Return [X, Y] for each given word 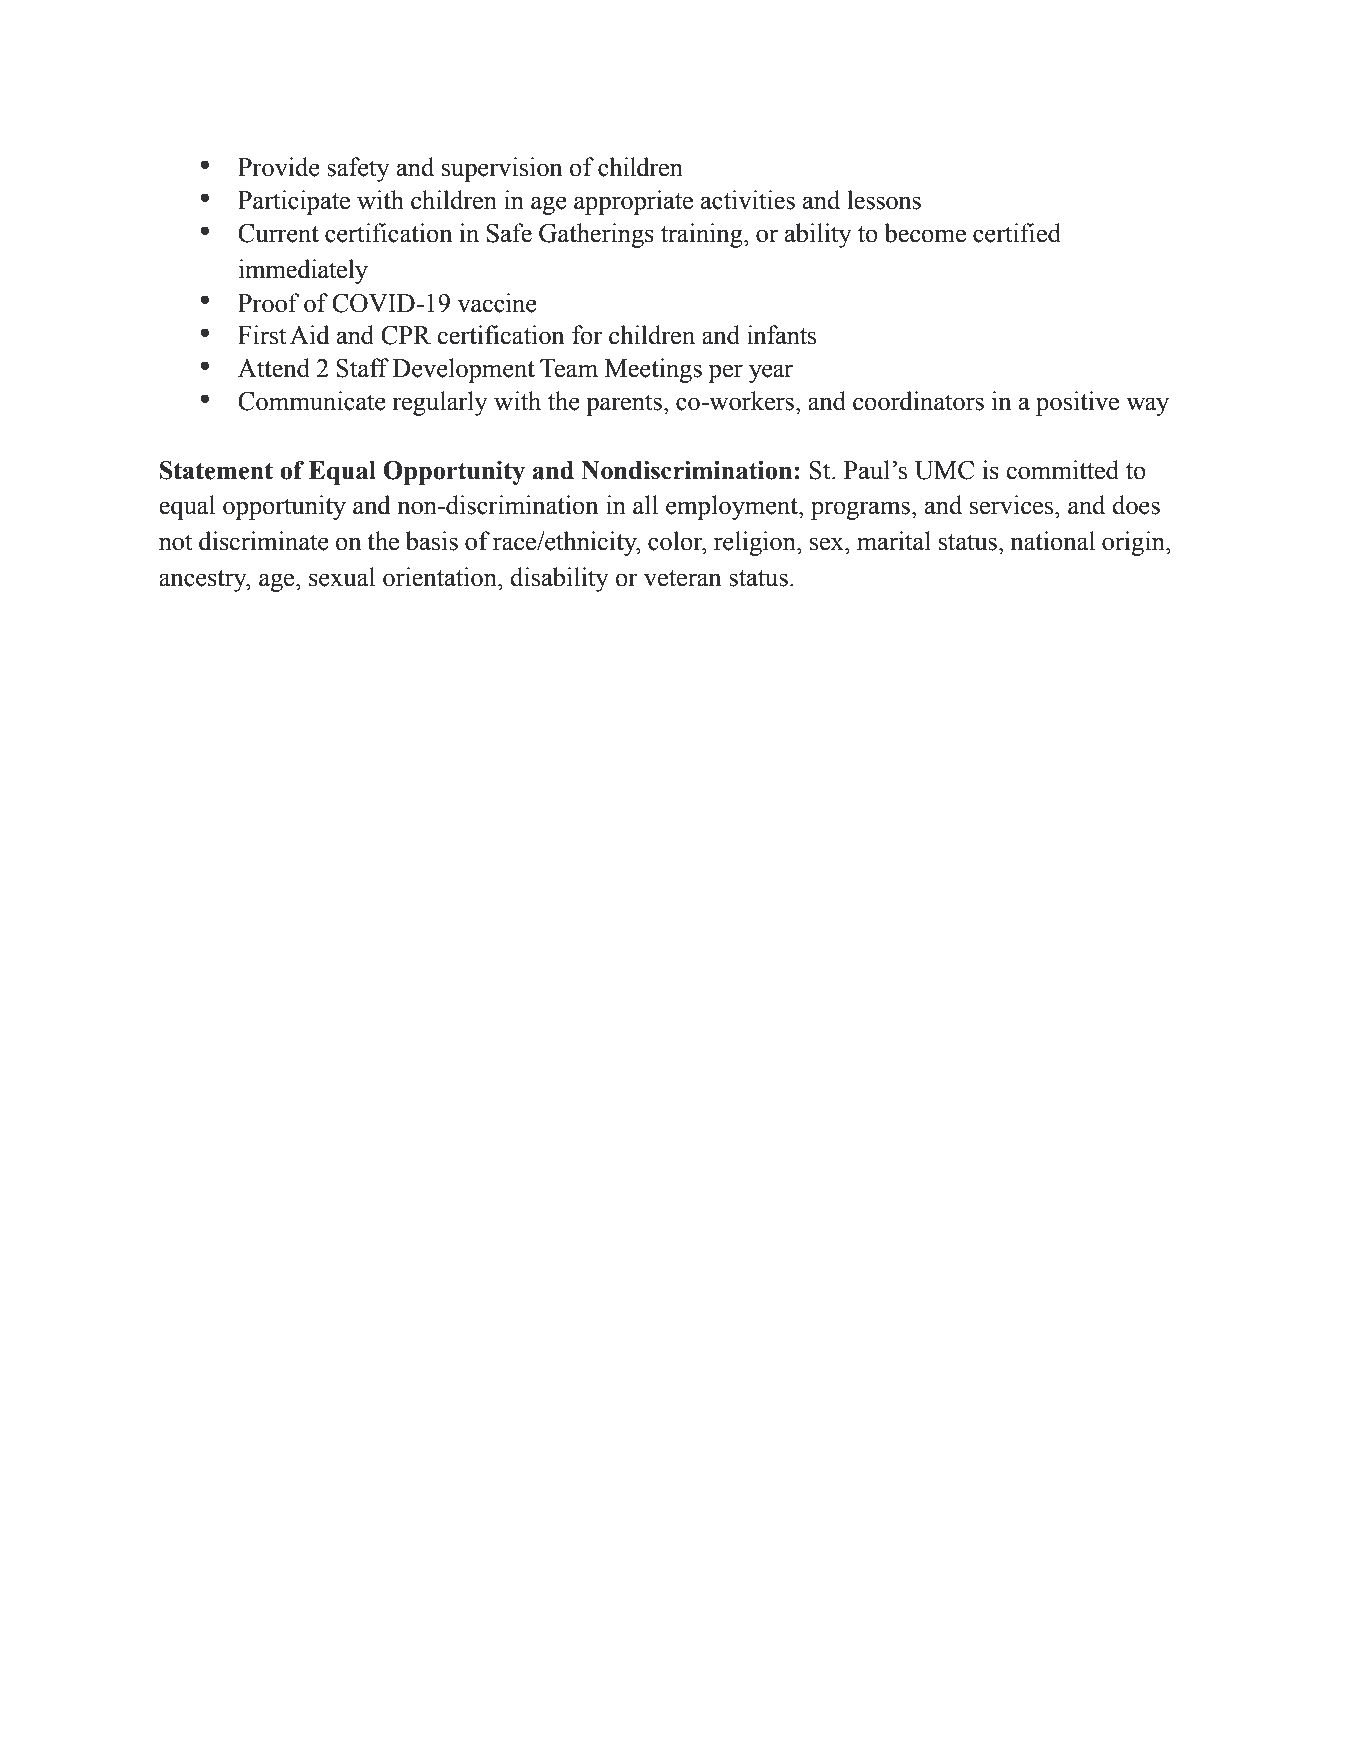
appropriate [633, 202]
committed [1062, 470]
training [703, 235]
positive [1077, 403]
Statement [216, 470]
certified [1017, 233]
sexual [342, 577]
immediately [303, 271]
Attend [274, 368]
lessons [884, 200]
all [645, 505]
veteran [683, 578]
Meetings [653, 370]
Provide [279, 167]
